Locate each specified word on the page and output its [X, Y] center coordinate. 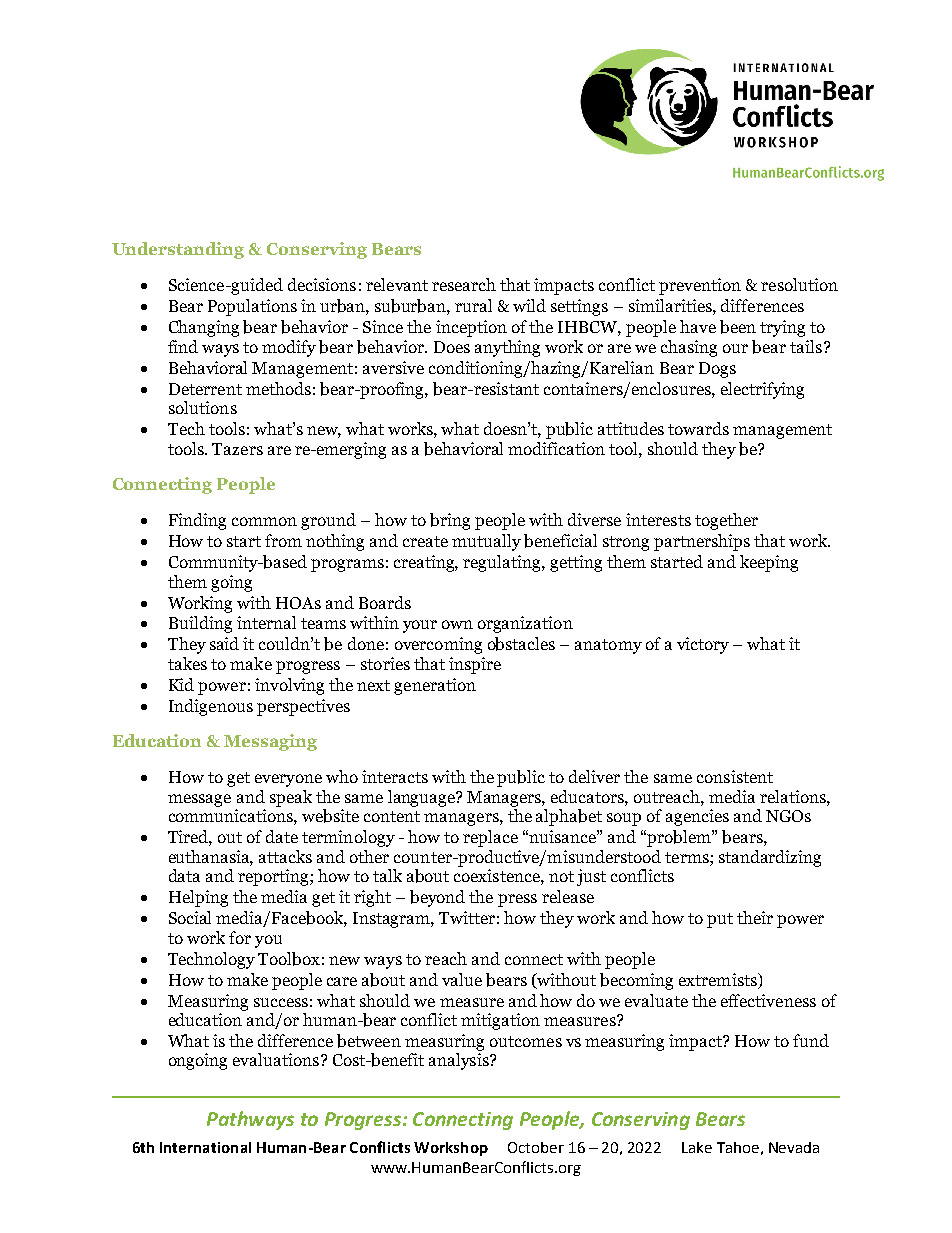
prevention [700, 286]
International [205, 1147]
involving [289, 686]
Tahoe [738, 1147]
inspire [475, 665]
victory [703, 645]
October [536, 1147]
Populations [252, 307]
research [464, 284]
